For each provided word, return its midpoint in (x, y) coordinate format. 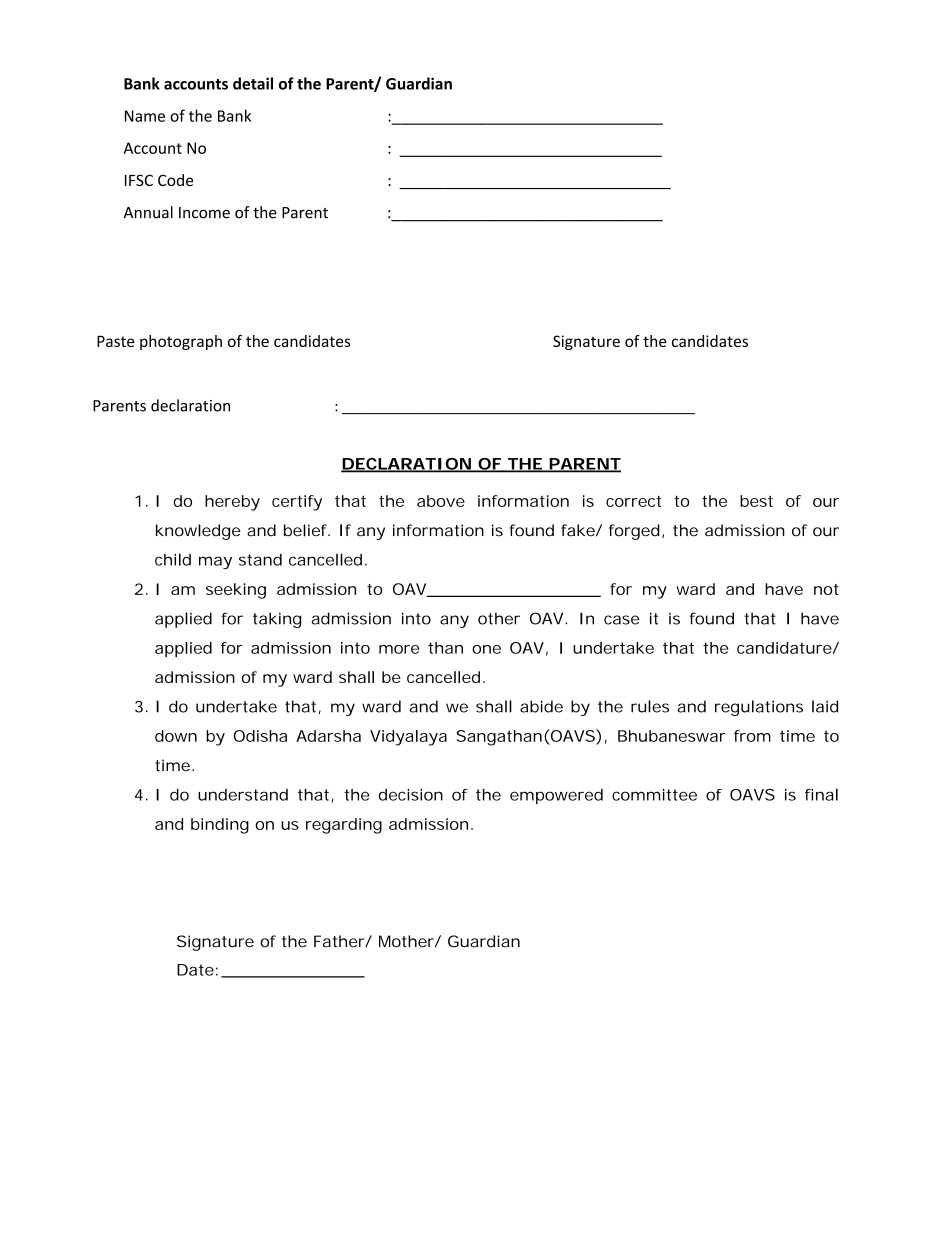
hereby (232, 503)
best (756, 501)
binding (220, 826)
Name (145, 116)
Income (204, 213)
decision (411, 795)
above (441, 501)
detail (253, 83)
